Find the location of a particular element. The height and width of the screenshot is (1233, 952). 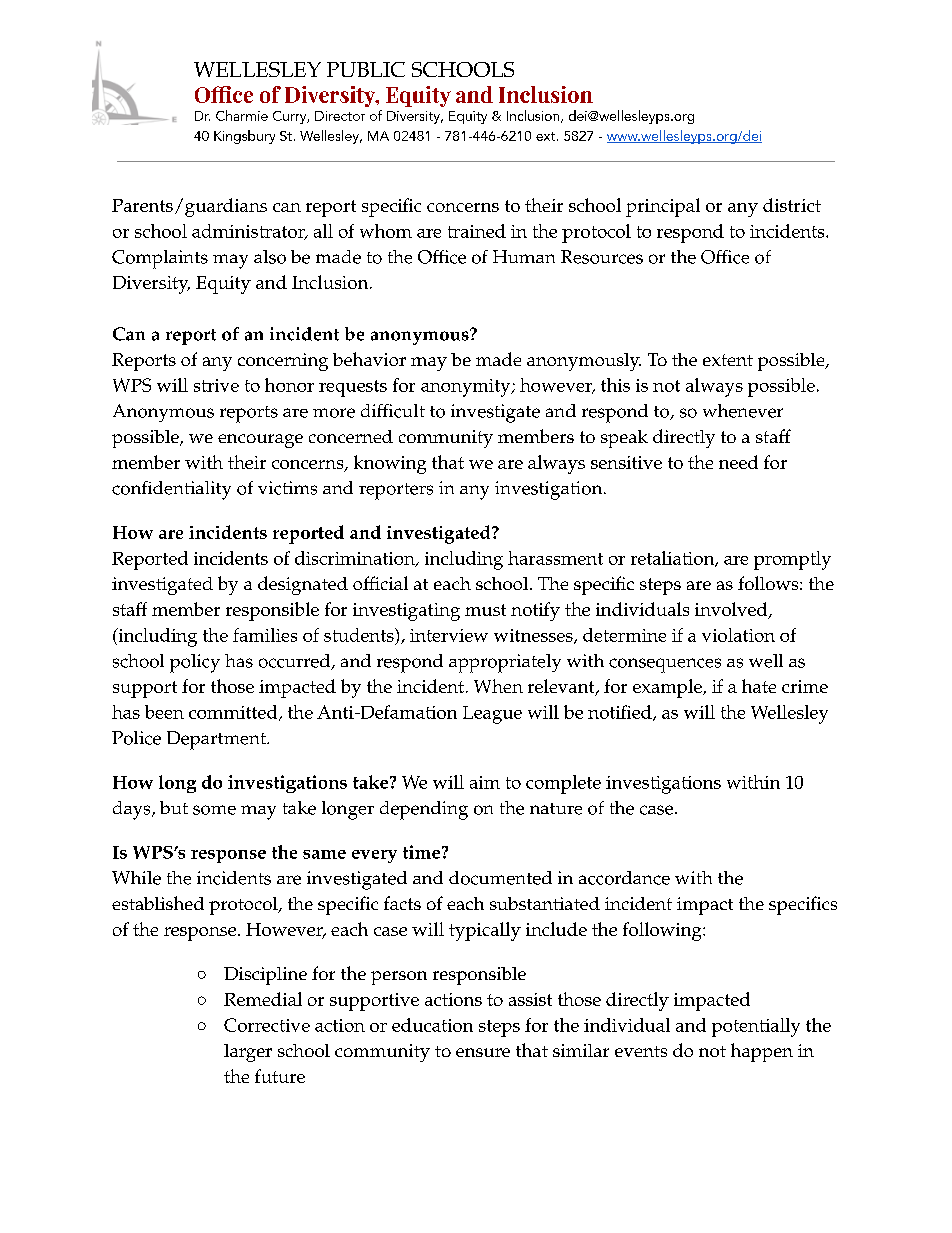

League is located at coordinates (492, 715).
